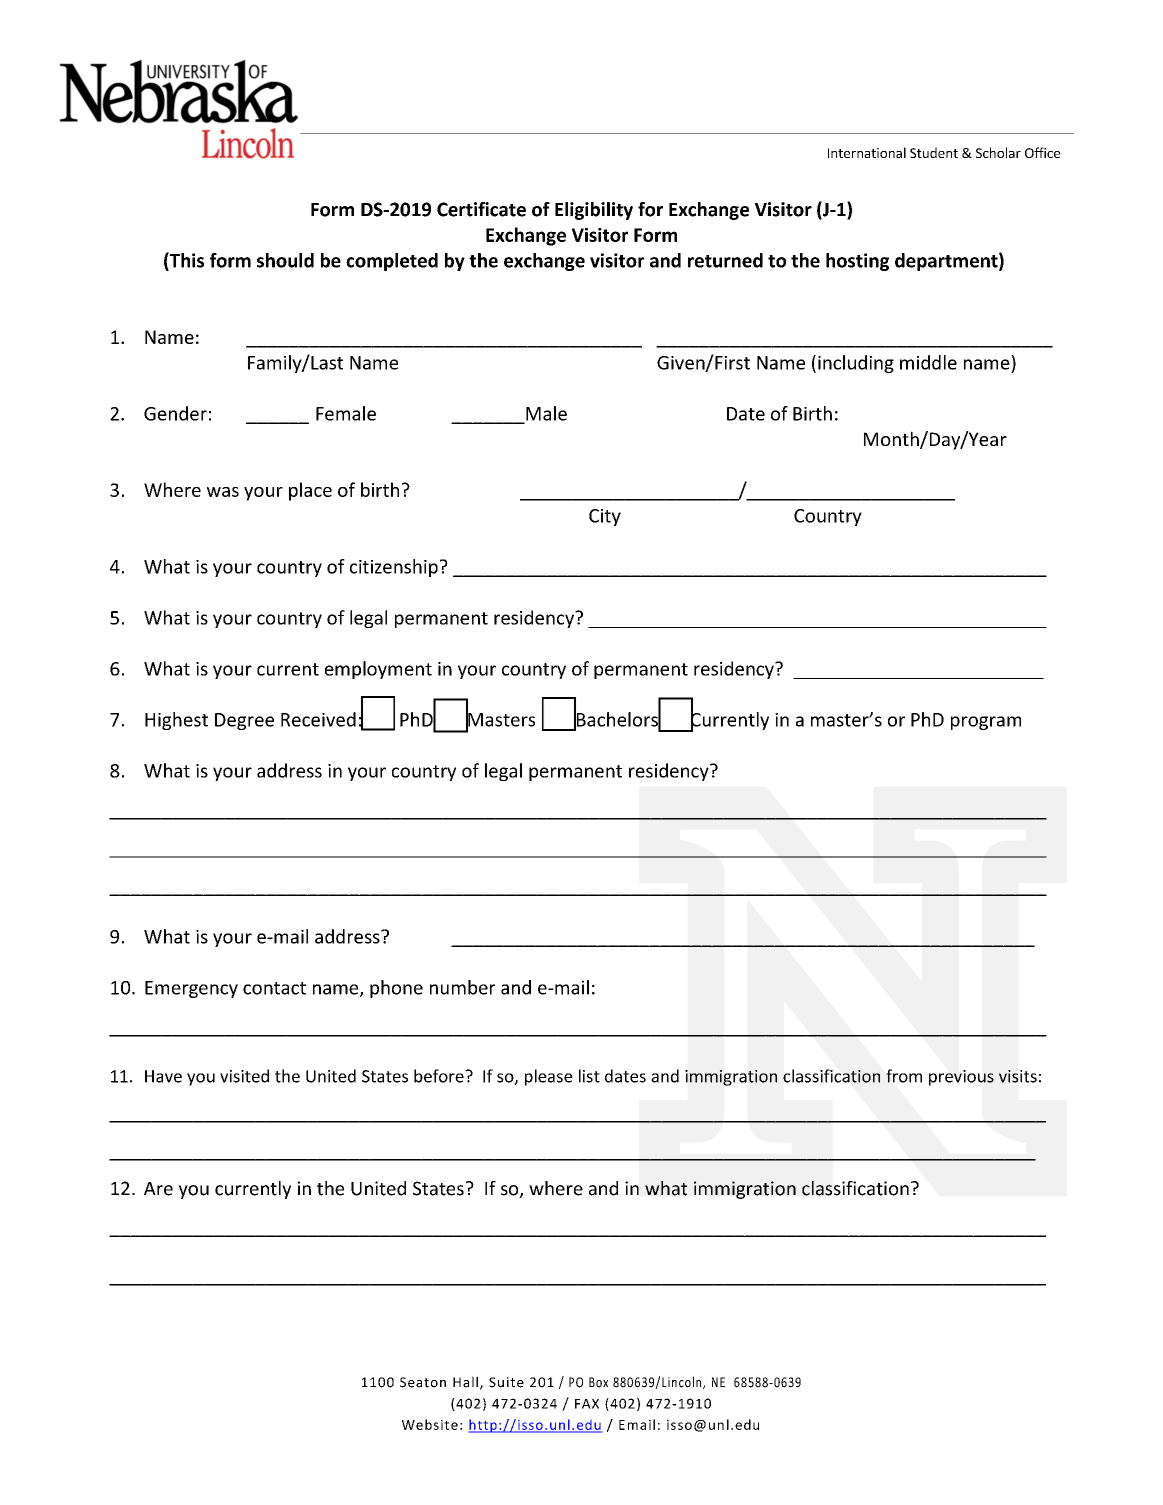 The height and width of the screenshot is (1505, 1163). What do you see at coordinates (934, 152) in the screenshot?
I see `Student` at bounding box center [934, 152].
